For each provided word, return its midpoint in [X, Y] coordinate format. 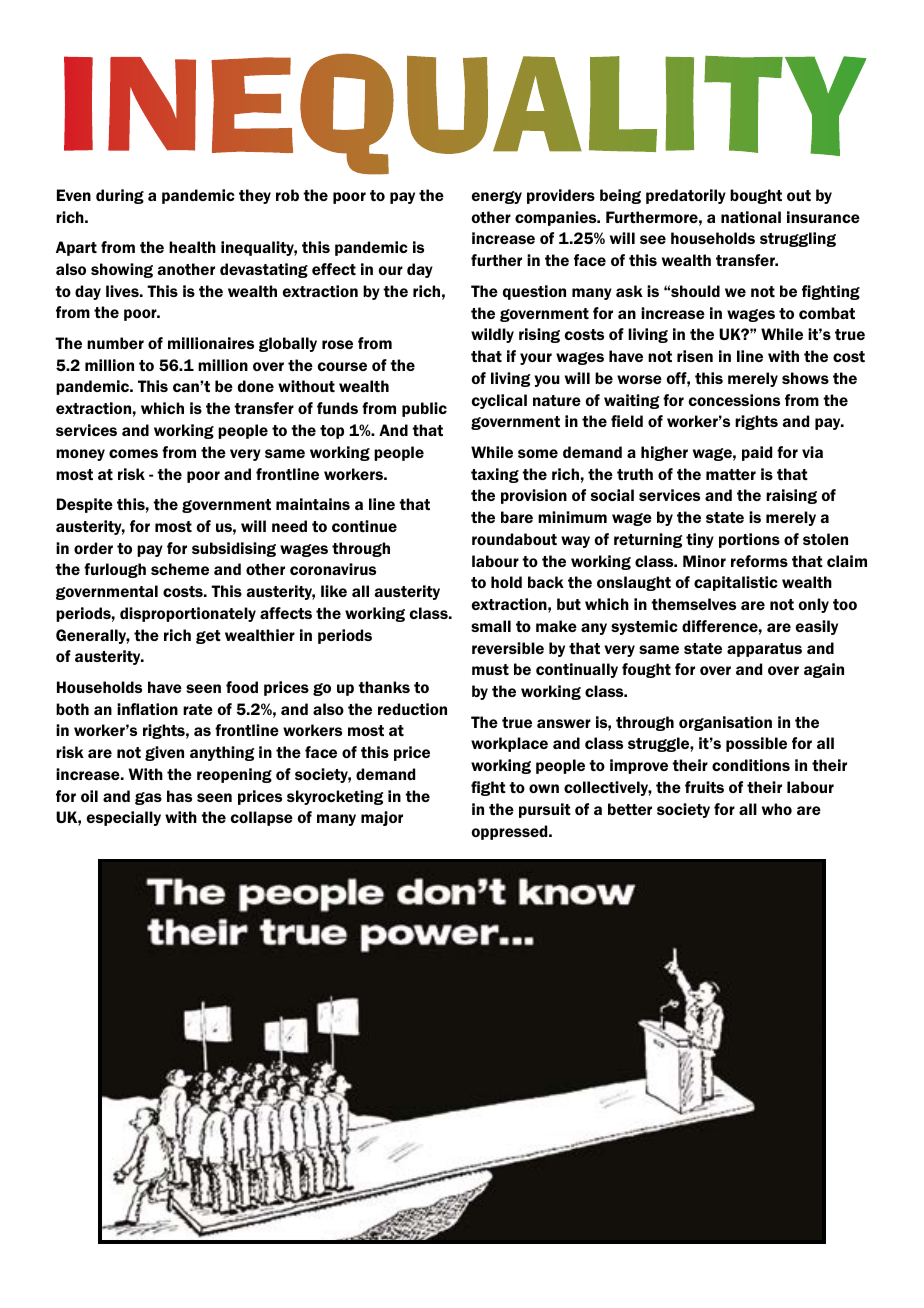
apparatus [764, 650]
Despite [85, 505]
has [179, 796]
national [751, 217]
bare [517, 517]
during [120, 196]
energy [497, 197]
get [208, 637]
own [544, 788]
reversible [508, 648]
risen [695, 356]
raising [791, 496]
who [777, 809]
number [115, 343]
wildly [492, 335]
